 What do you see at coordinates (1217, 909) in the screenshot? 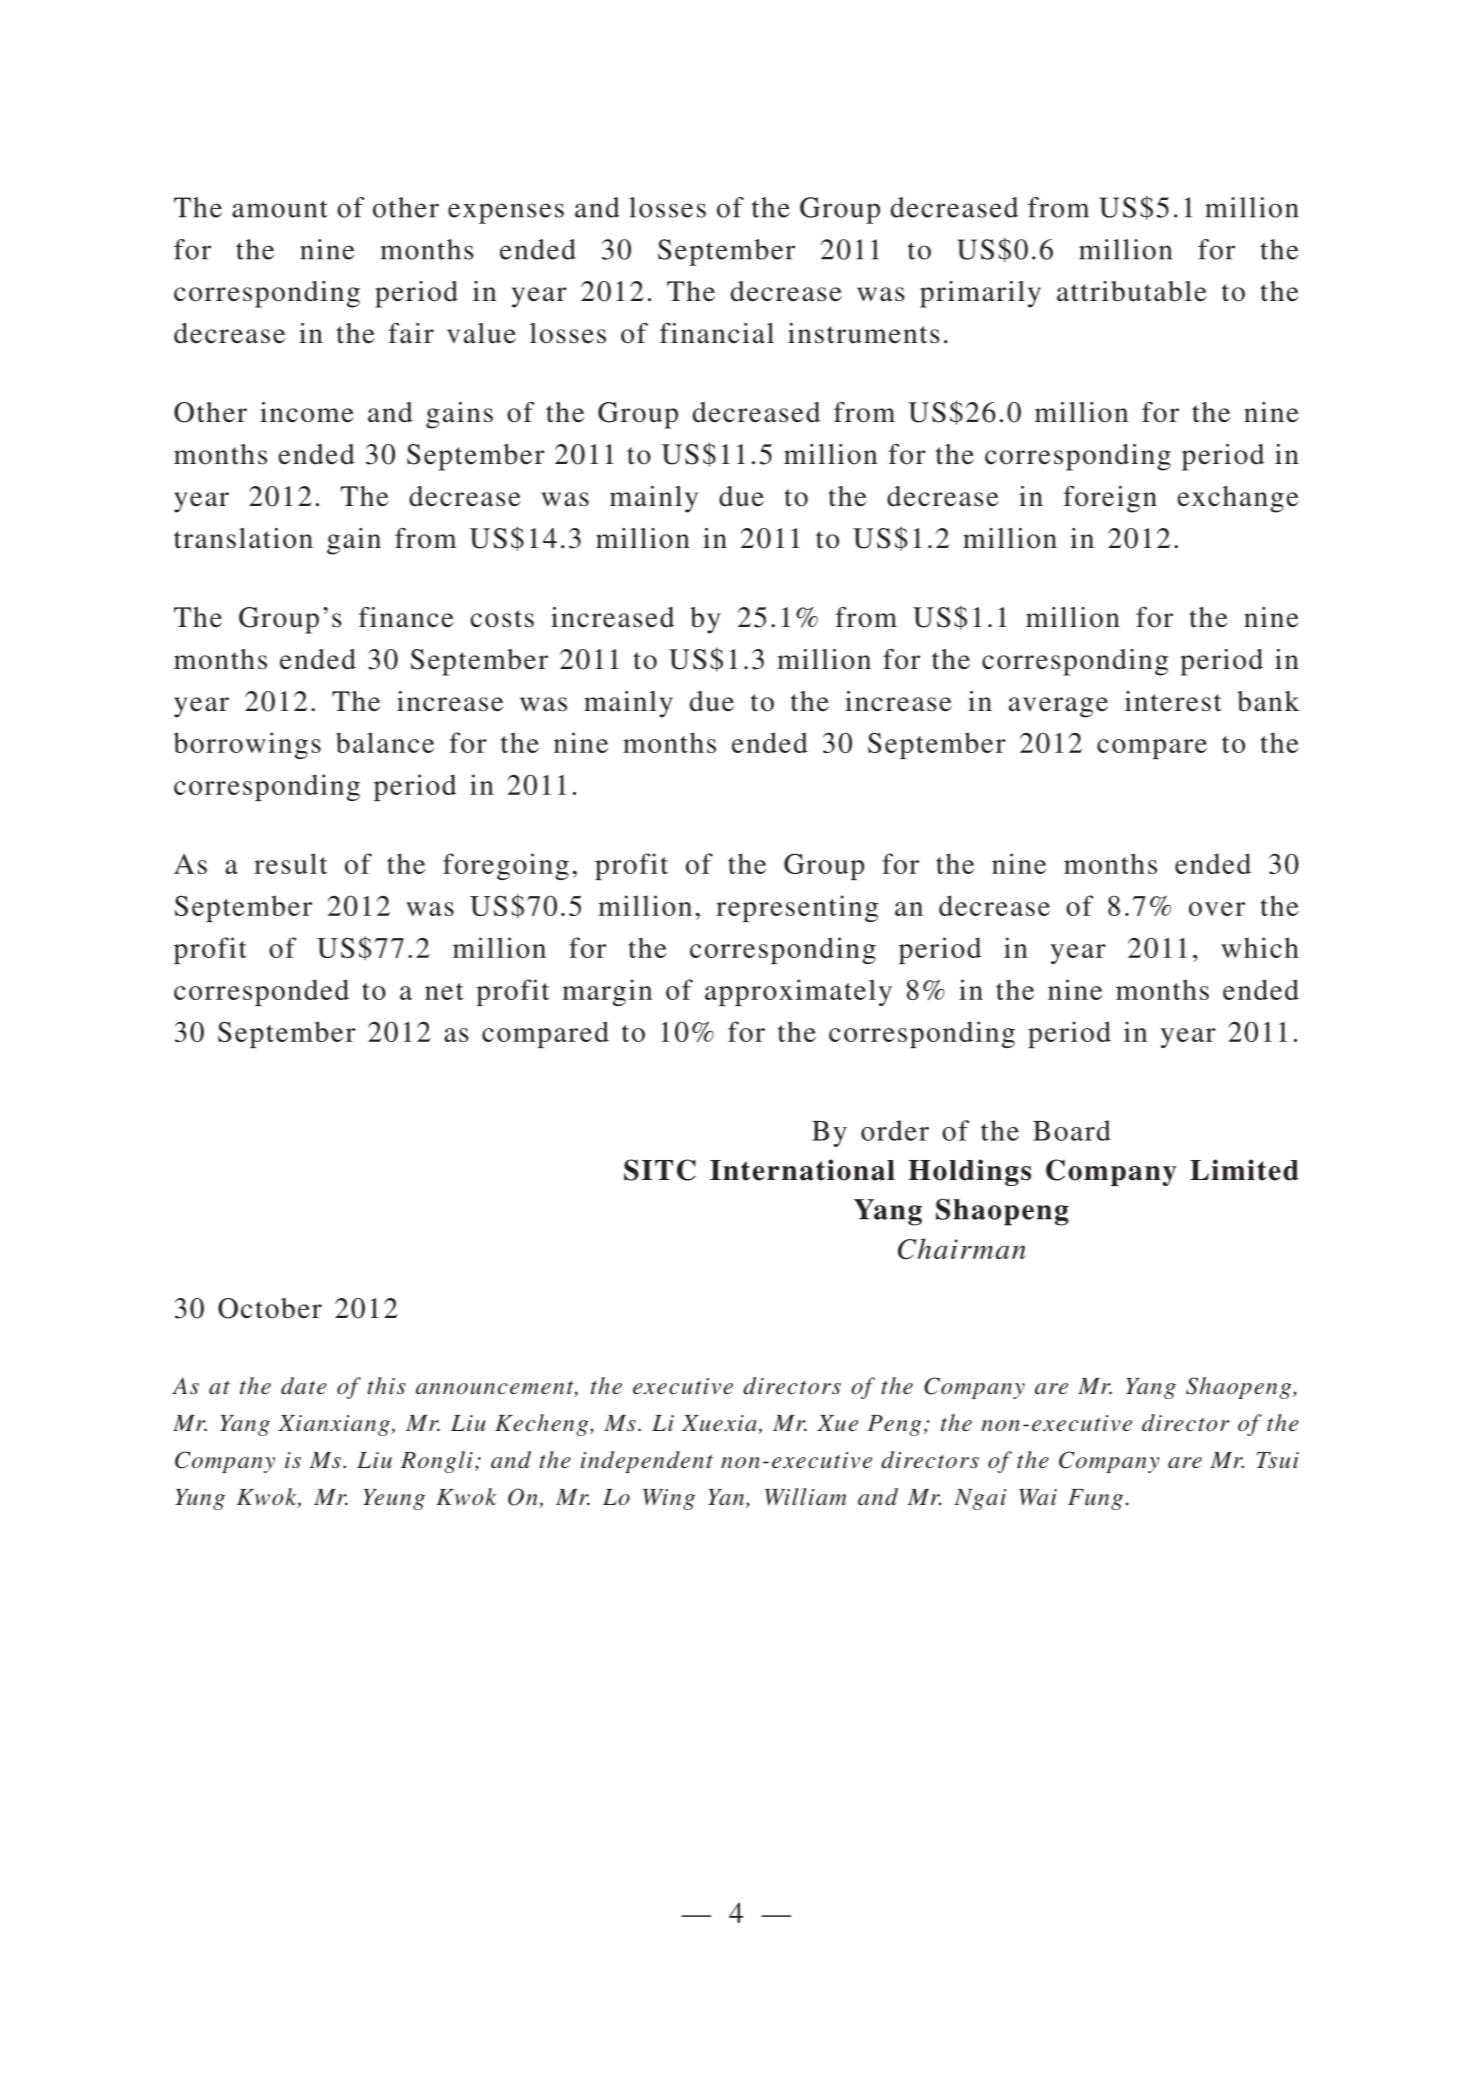
I see `over` at bounding box center [1217, 909].
